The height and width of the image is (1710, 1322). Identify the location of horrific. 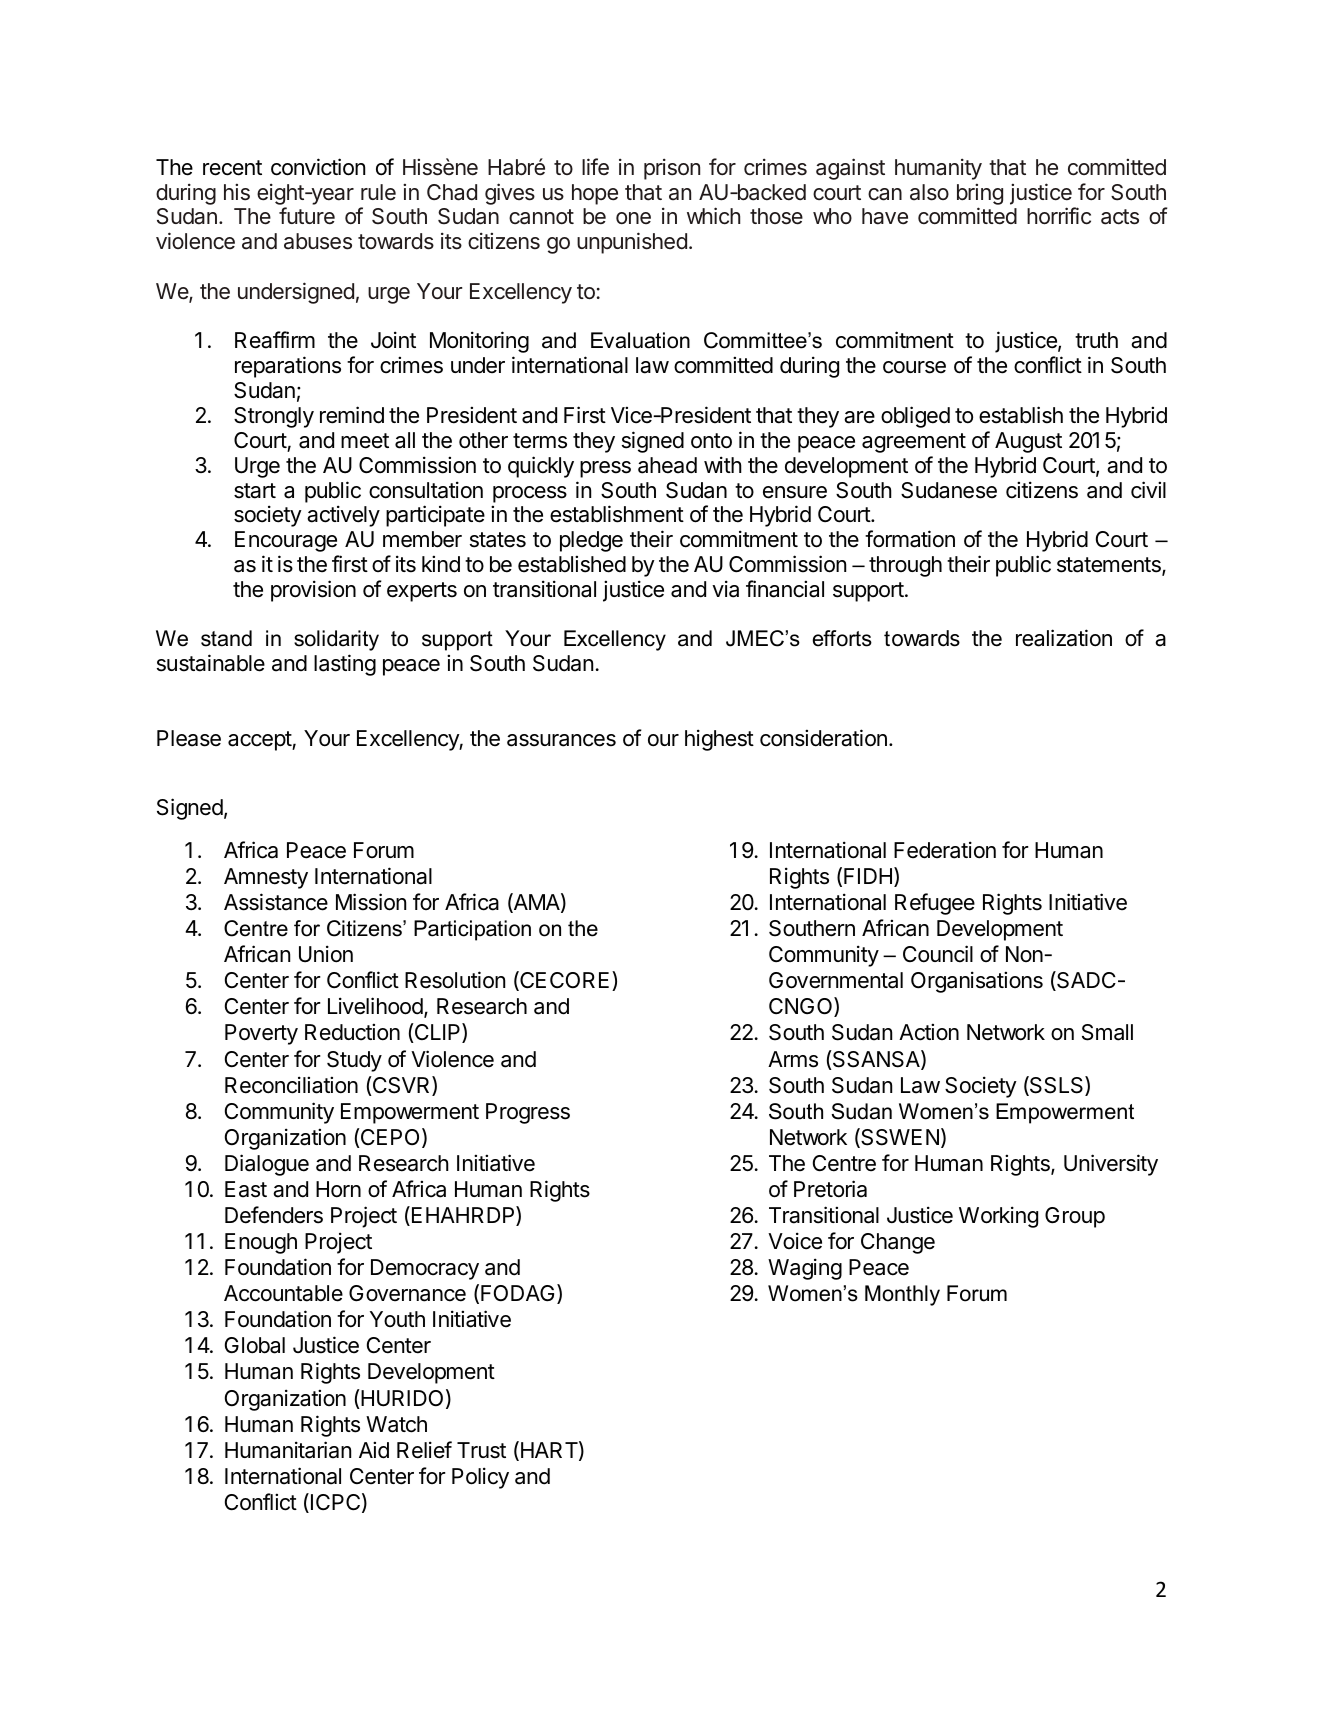
(1059, 216).
